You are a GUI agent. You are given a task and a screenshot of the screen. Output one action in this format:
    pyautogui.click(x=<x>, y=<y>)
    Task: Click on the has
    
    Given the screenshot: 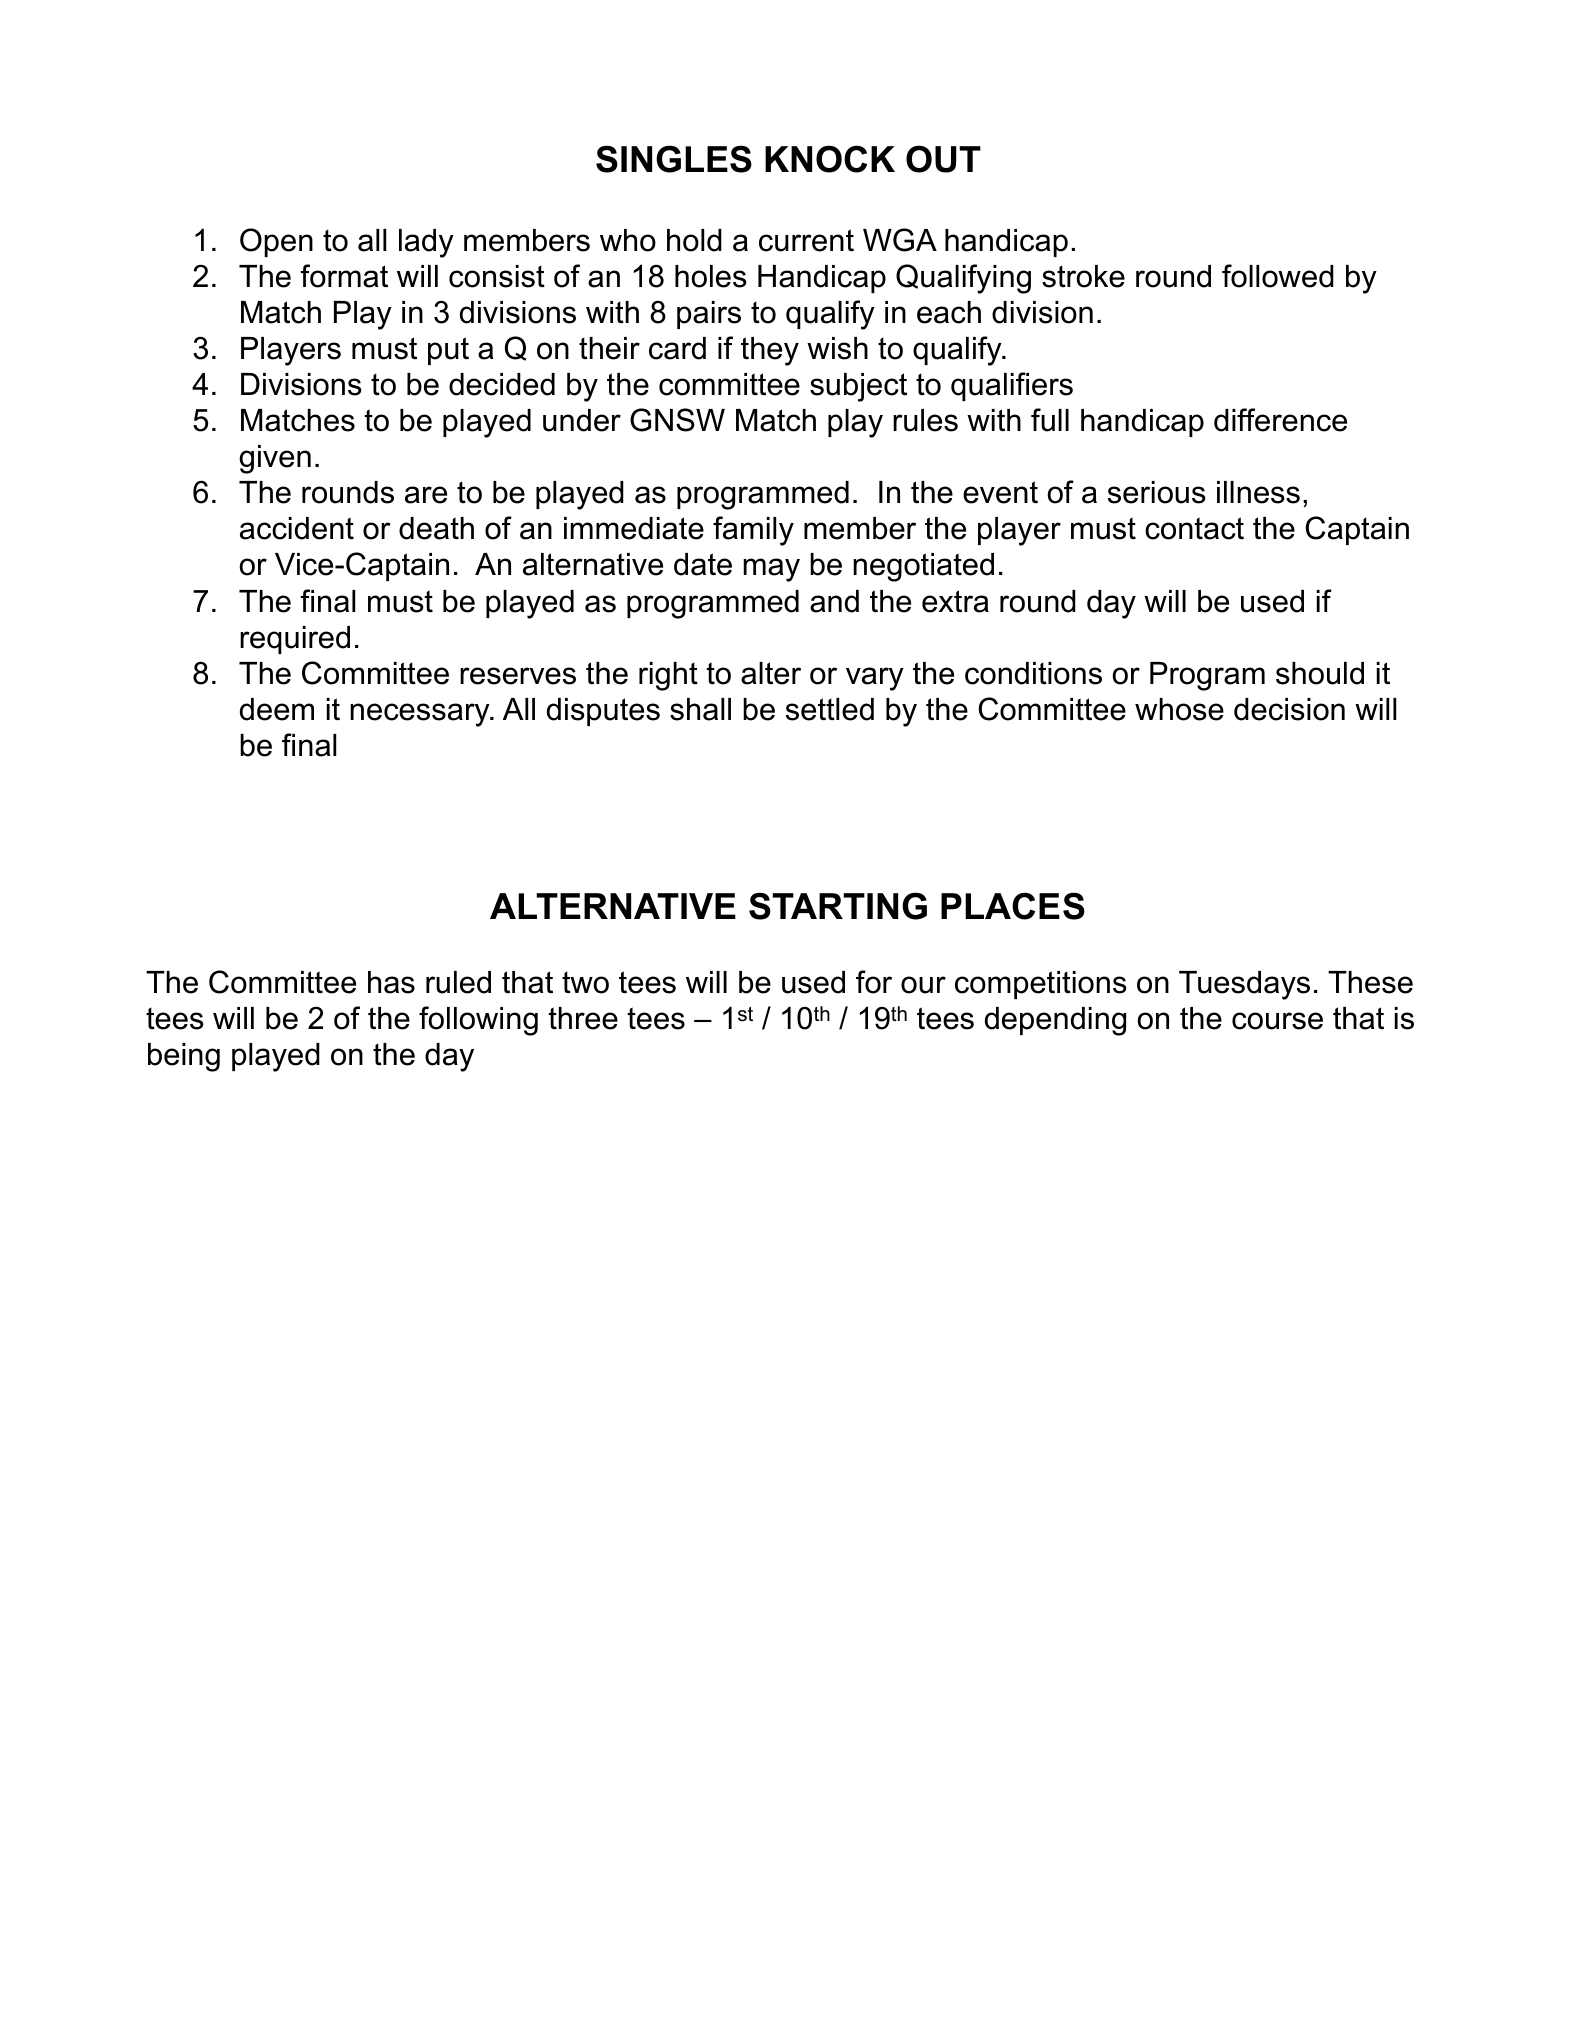 What is the action you would take?
    pyautogui.click(x=391, y=982)
